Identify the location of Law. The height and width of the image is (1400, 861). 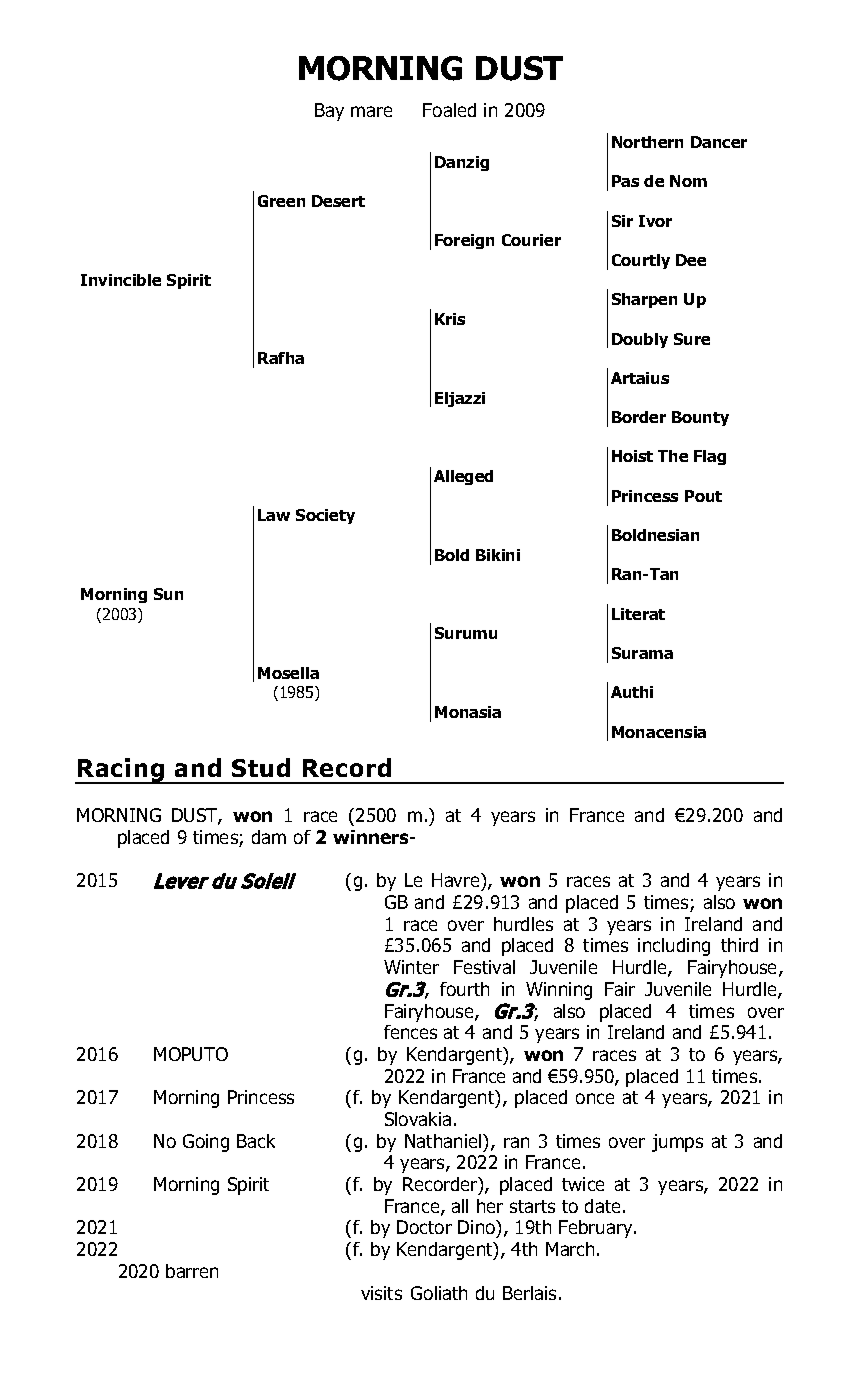
(274, 515).
